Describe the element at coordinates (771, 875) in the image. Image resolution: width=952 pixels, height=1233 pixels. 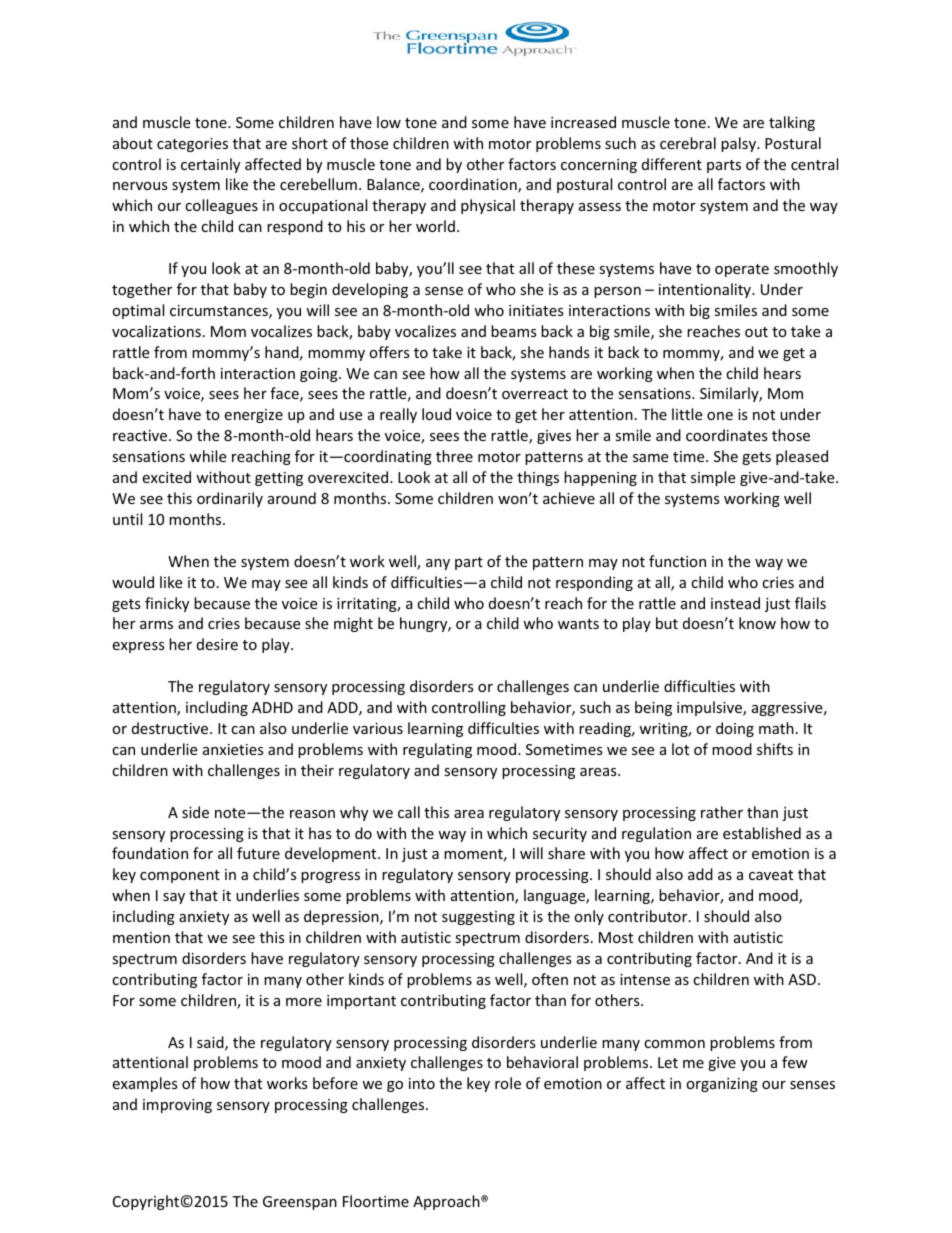
I see `caveat` at that location.
